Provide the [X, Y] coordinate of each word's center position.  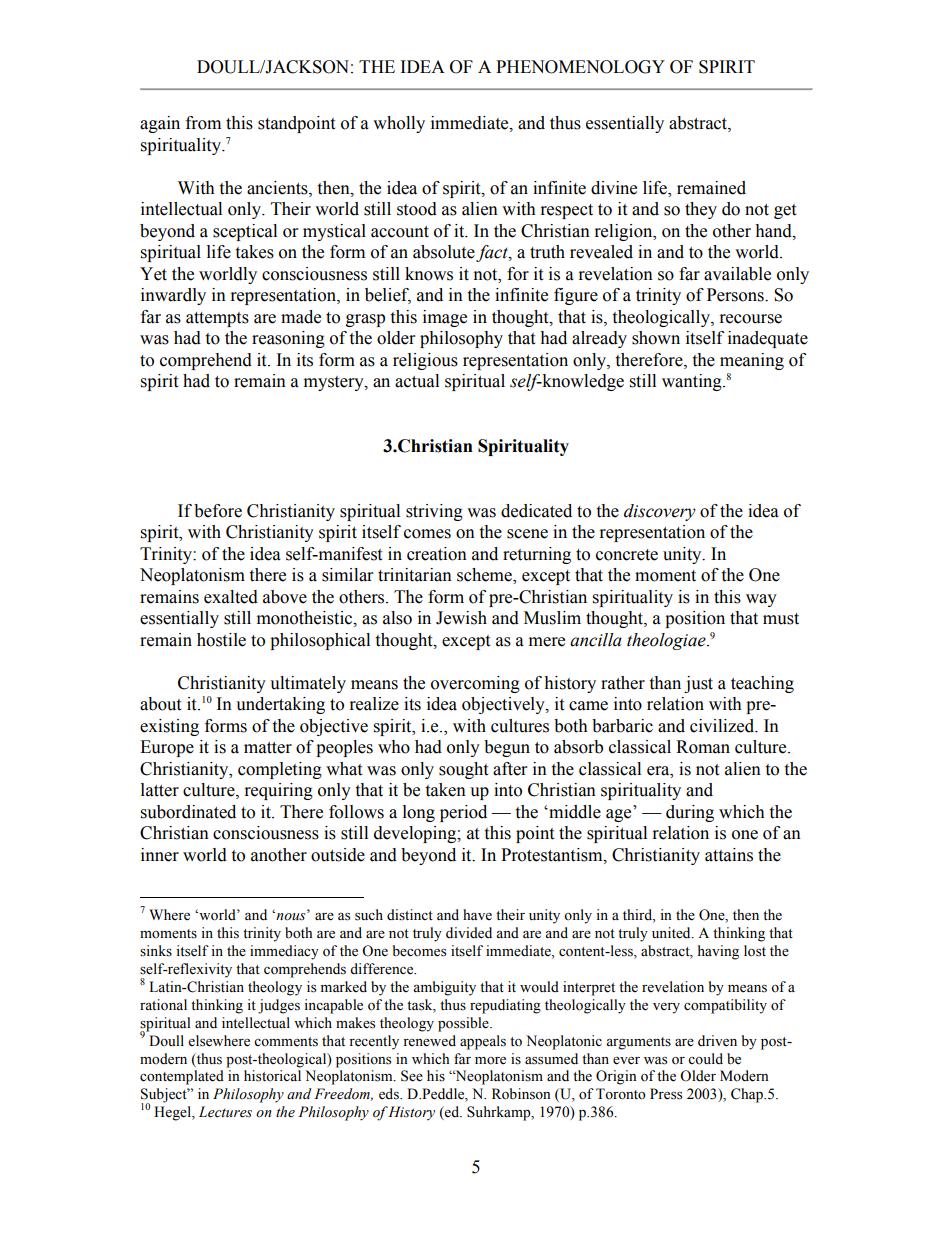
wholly [399, 124]
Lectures [225, 1112]
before [218, 511]
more [490, 1061]
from [203, 123]
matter [268, 748]
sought [463, 770]
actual [417, 381]
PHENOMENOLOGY [580, 67]
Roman [703, 747]
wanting [693, 382]
